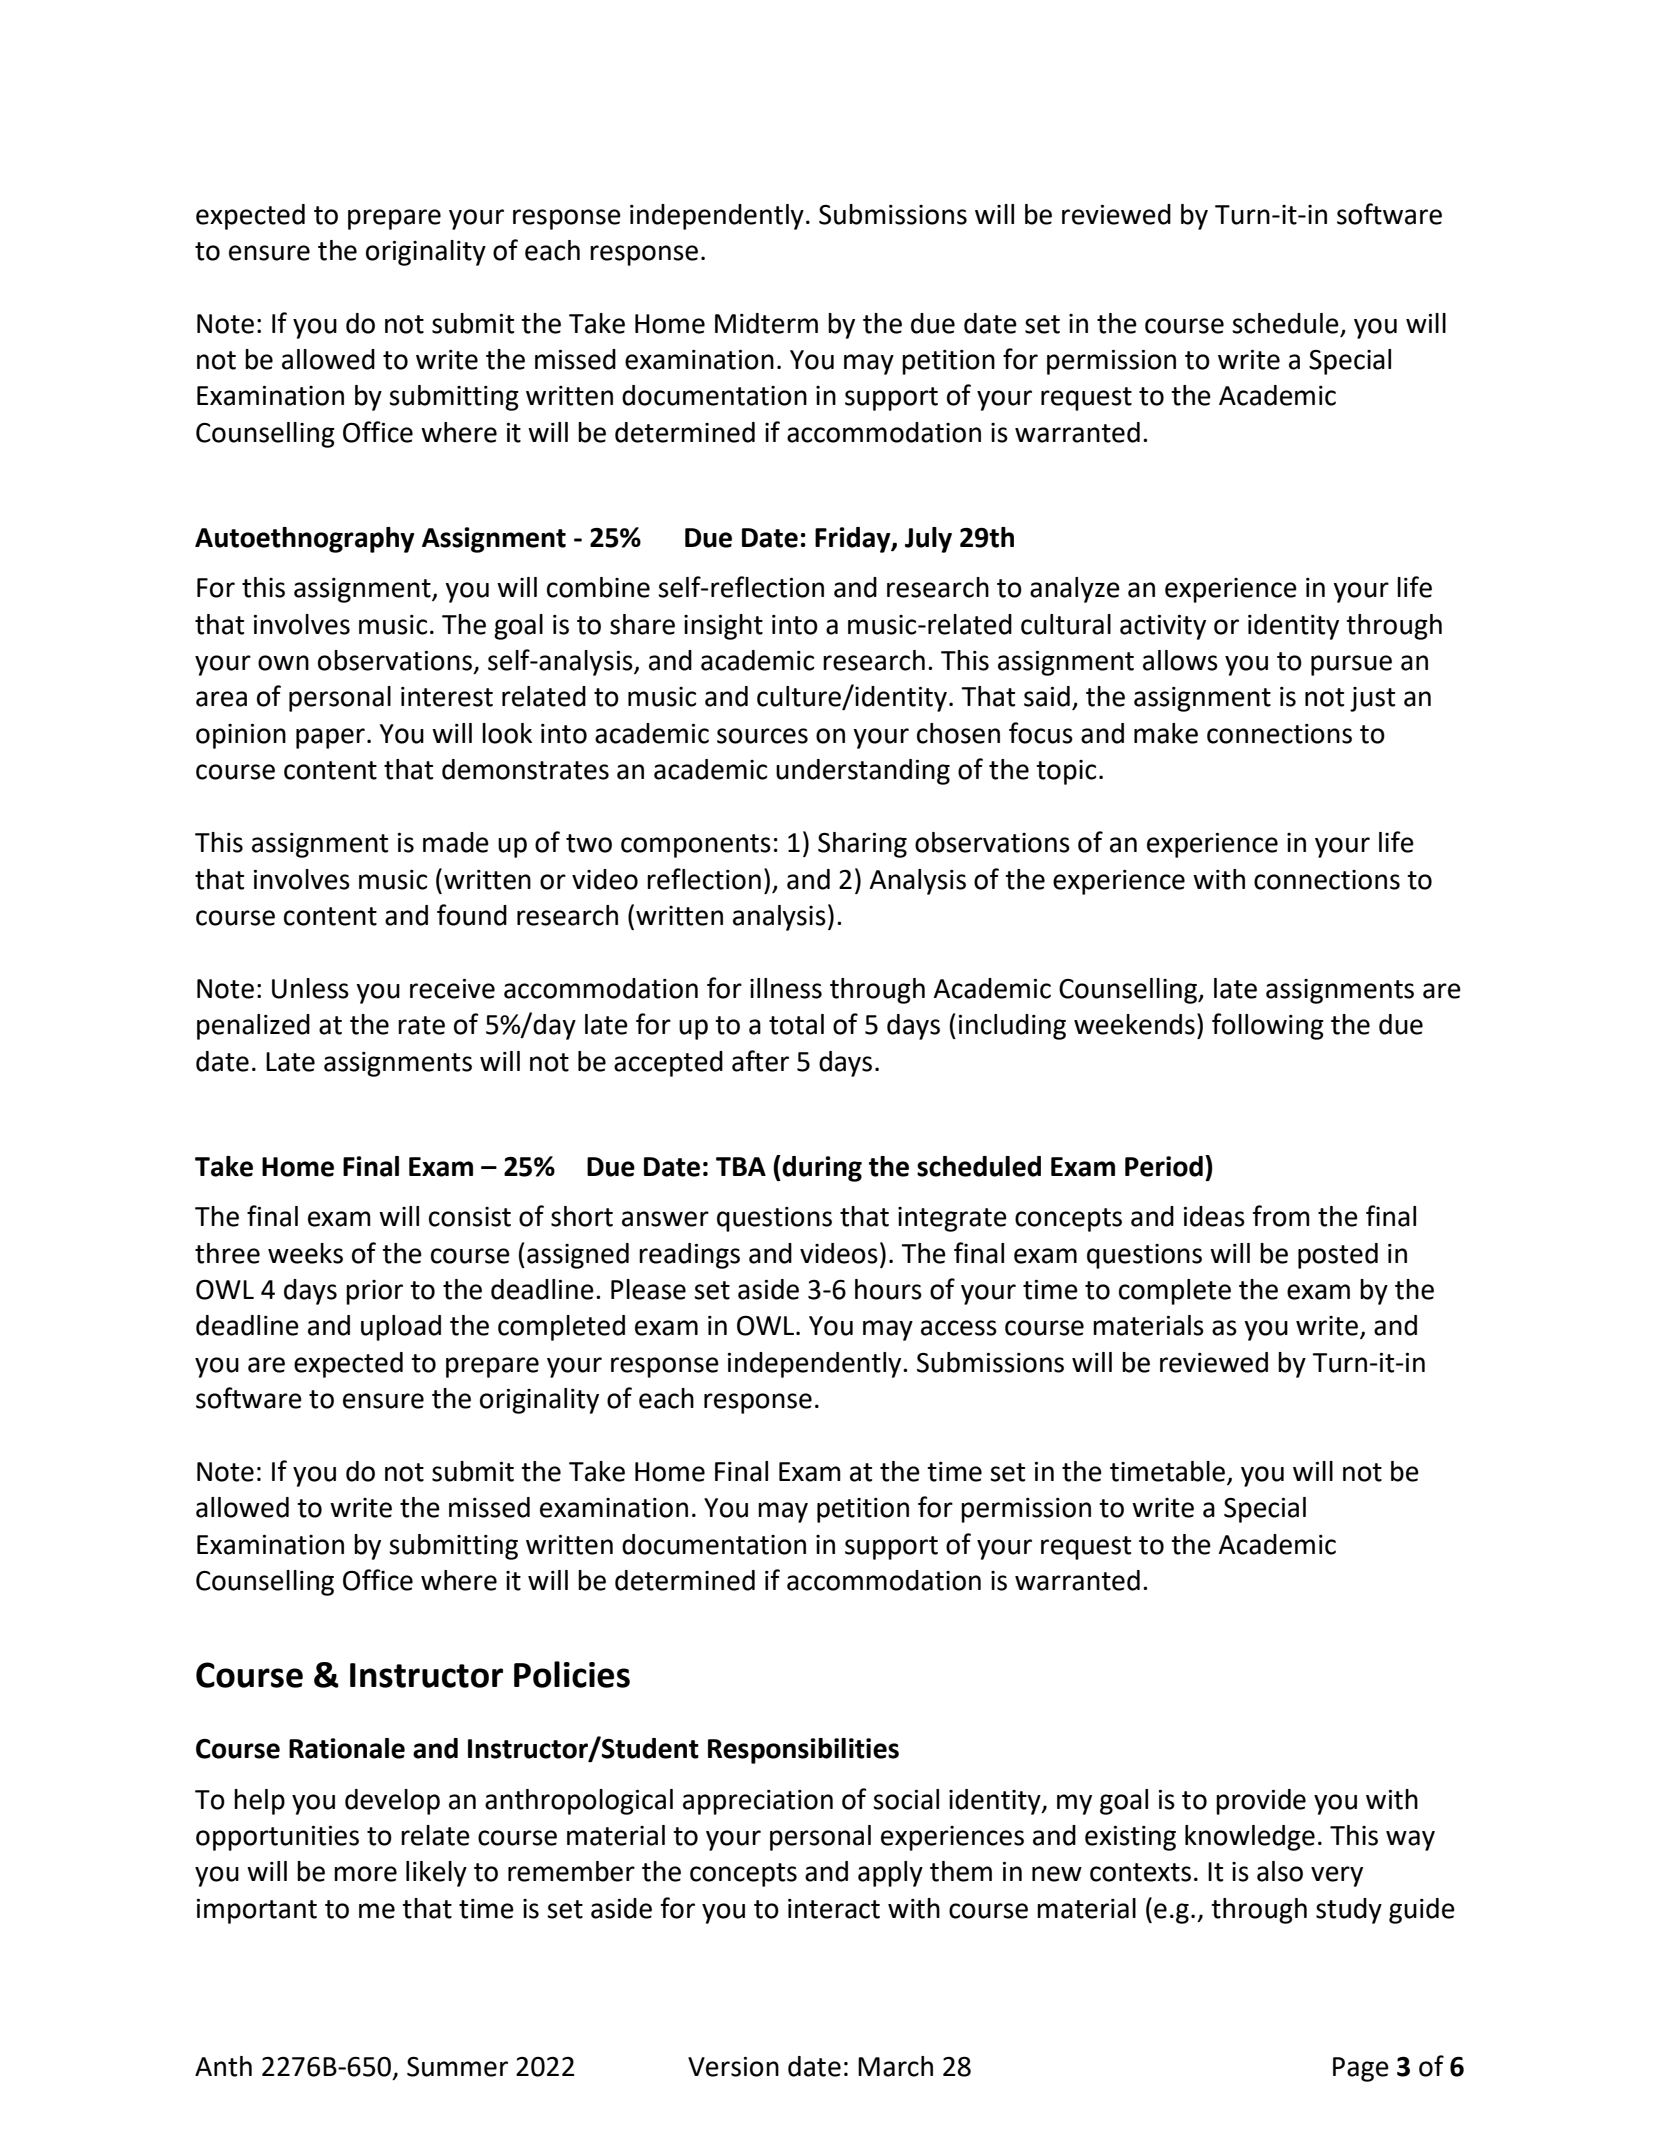 Image resolution: width=1660 pixels, height=2148 pixels. Describe the element at coordinates (766, 323) in the document. I see `Midterm` at that location.
